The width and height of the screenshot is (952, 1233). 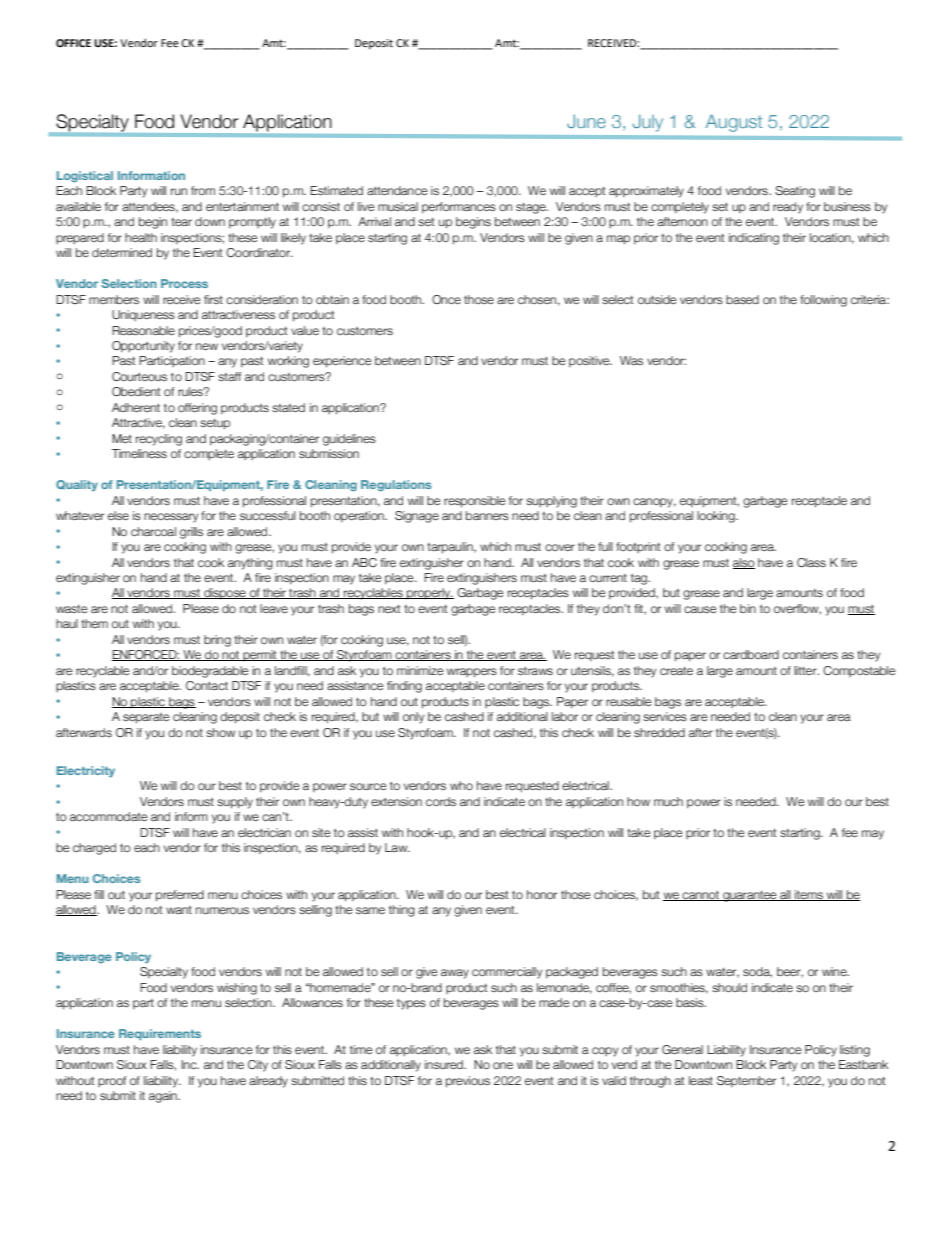 What do you see at coordinates (734, 123) in the screenshot?
I see `August` at bounding box center [734, 123].
